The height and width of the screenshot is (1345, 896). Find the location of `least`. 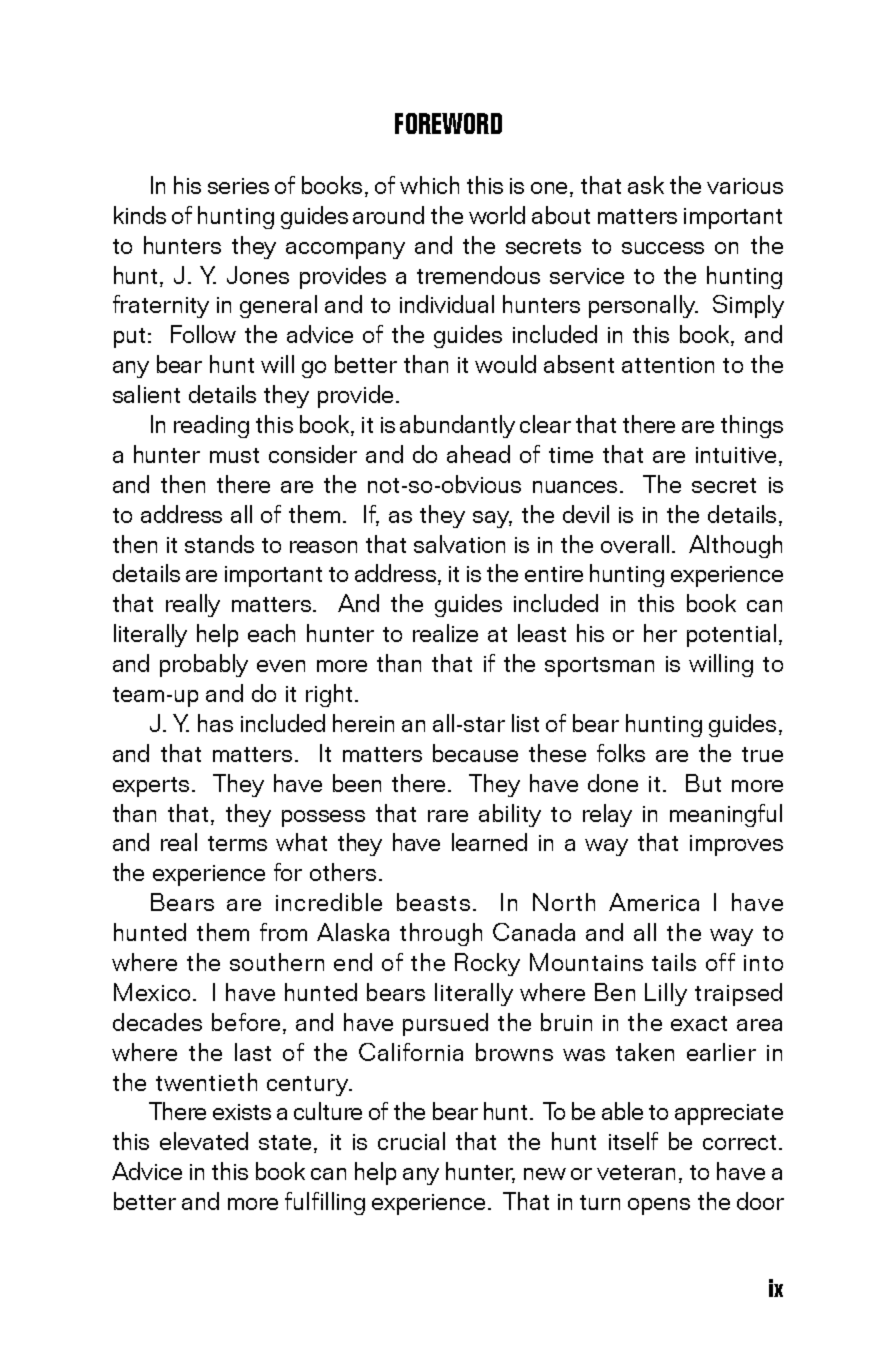

least is located at coordinates (542, 633).
